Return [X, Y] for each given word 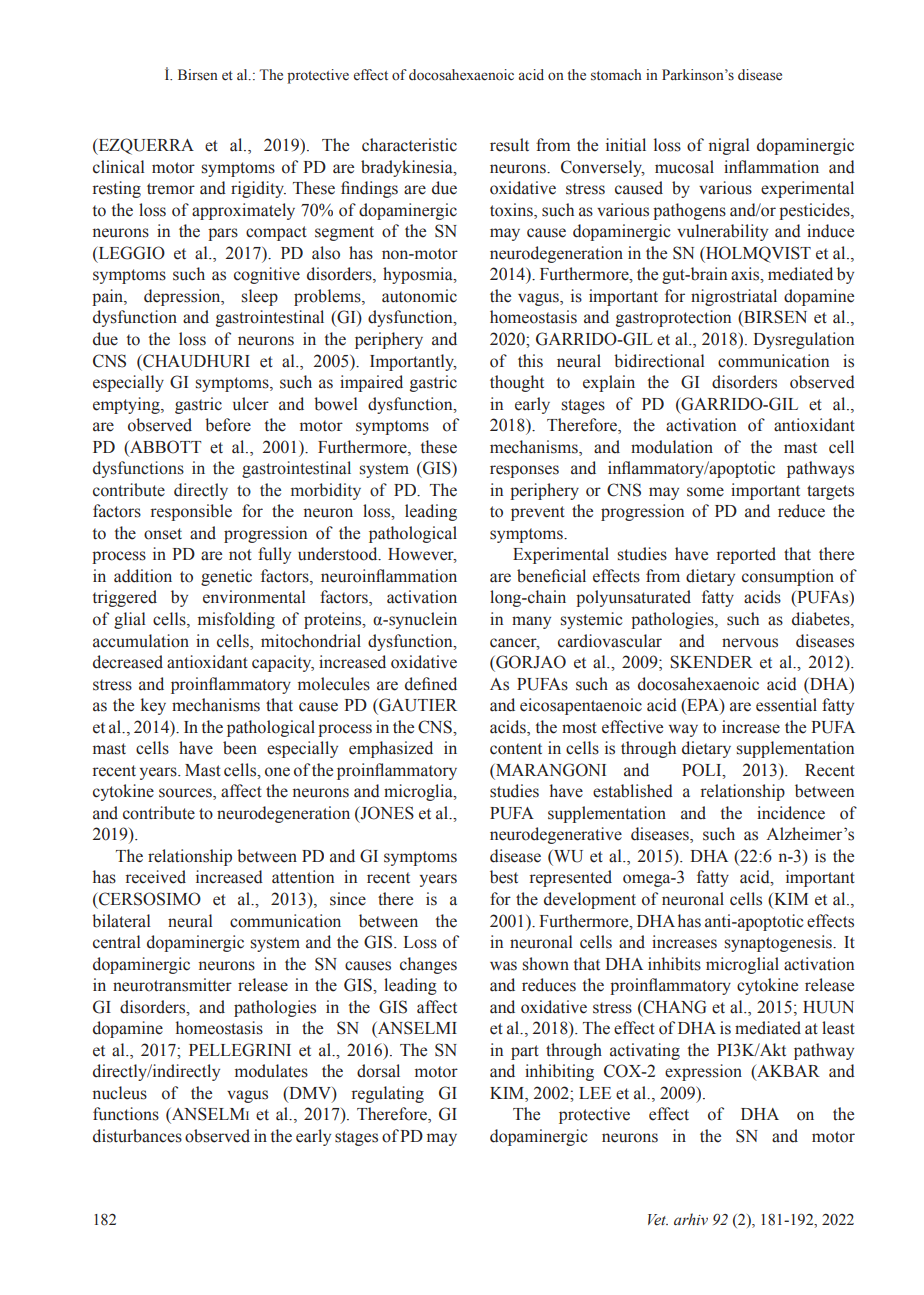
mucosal [684, 167]
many [531, 622]
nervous [750, 643]
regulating [388, 1094]
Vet [658, 1220]
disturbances [137, 1136]
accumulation [141, 641]
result [509, 145]
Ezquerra [145, 146]
